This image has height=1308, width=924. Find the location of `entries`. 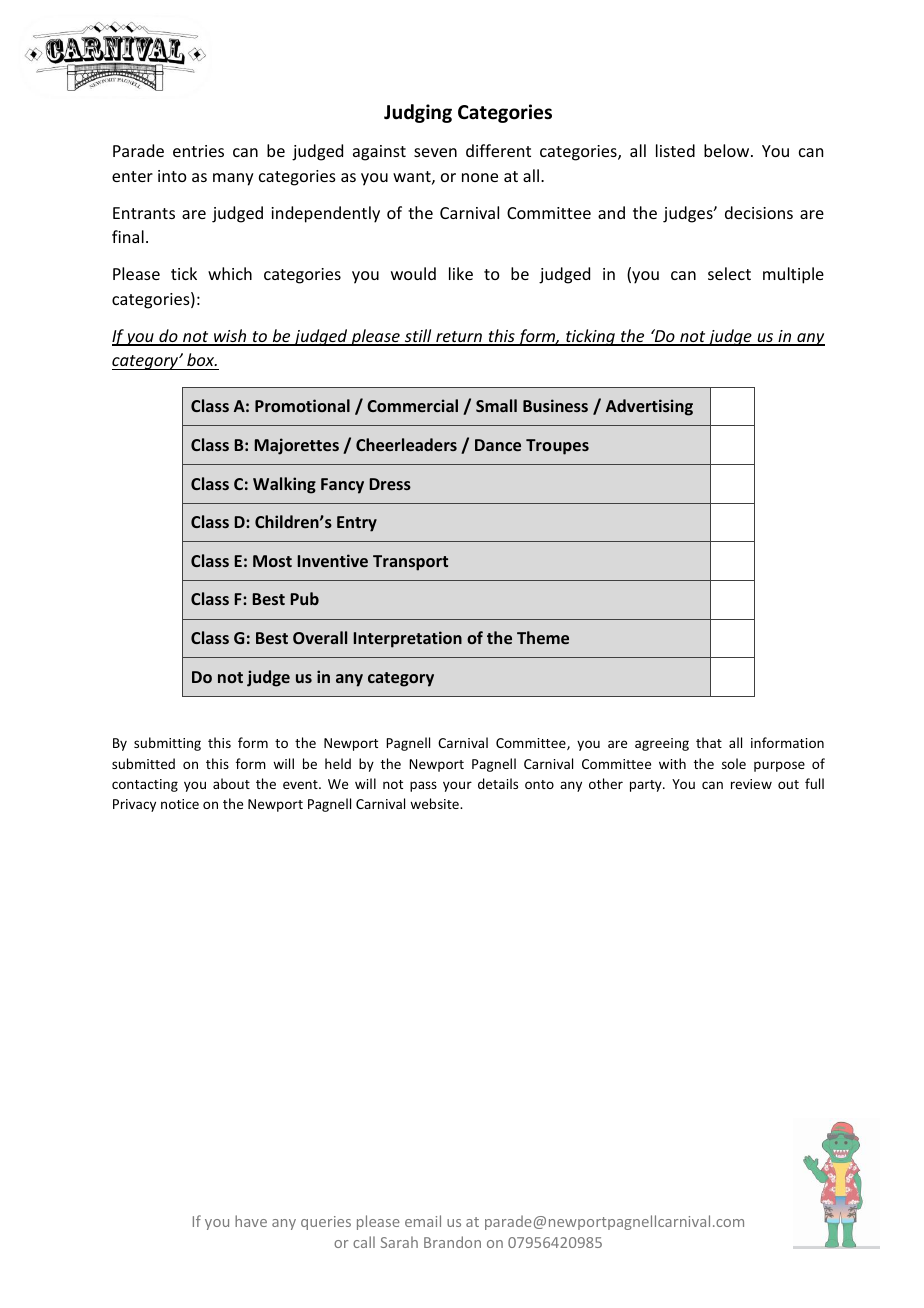

entries is located at coordinates (198, 151).
